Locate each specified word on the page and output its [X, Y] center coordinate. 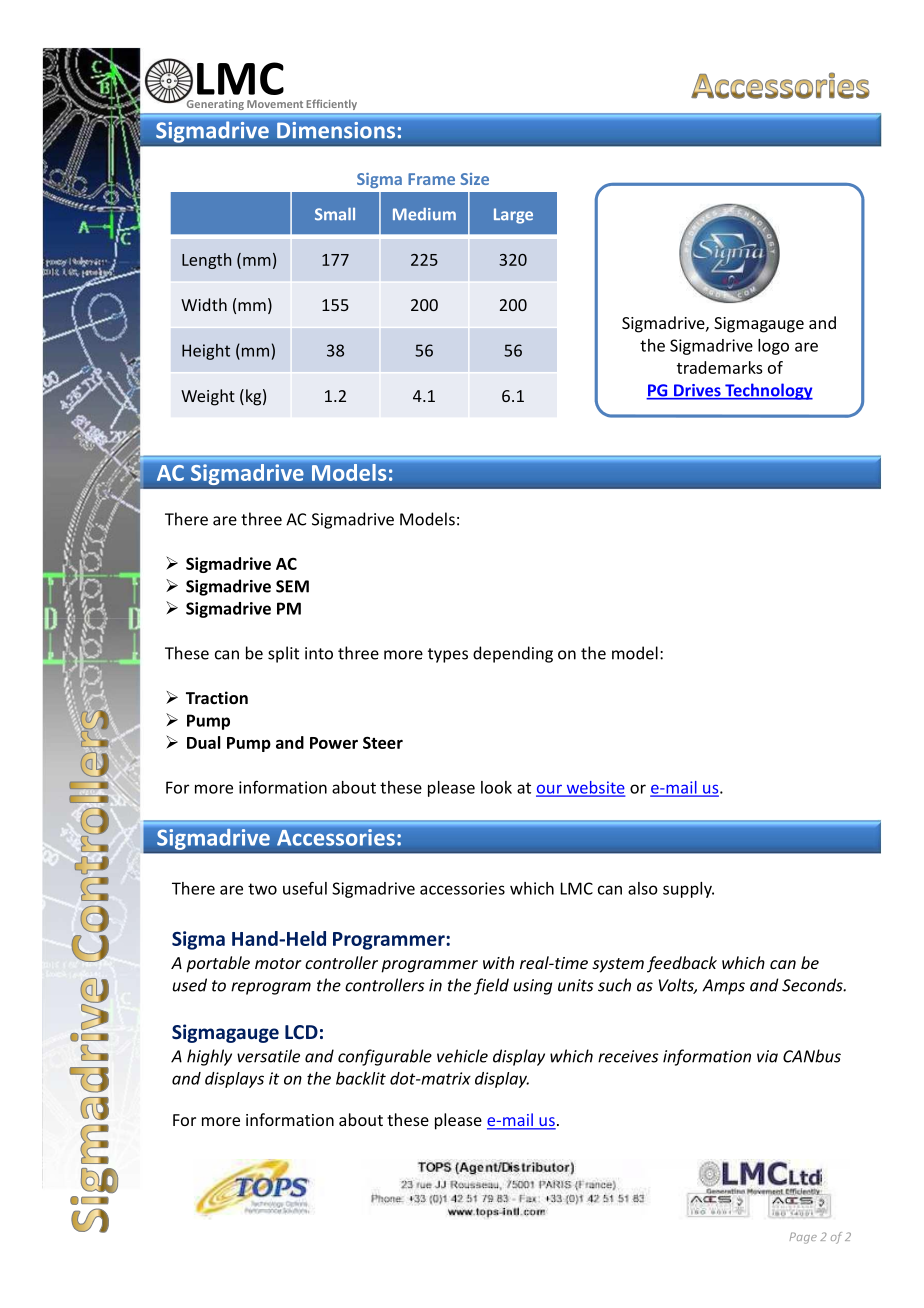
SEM [292, 586]
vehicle [462, 1056]
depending [513, 654]
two [262, 889]
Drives [697, 391]
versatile [268, 1056]
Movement [275, 104]
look [496, 787]
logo [773, 347]
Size [474, 179]
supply [688, 890]
